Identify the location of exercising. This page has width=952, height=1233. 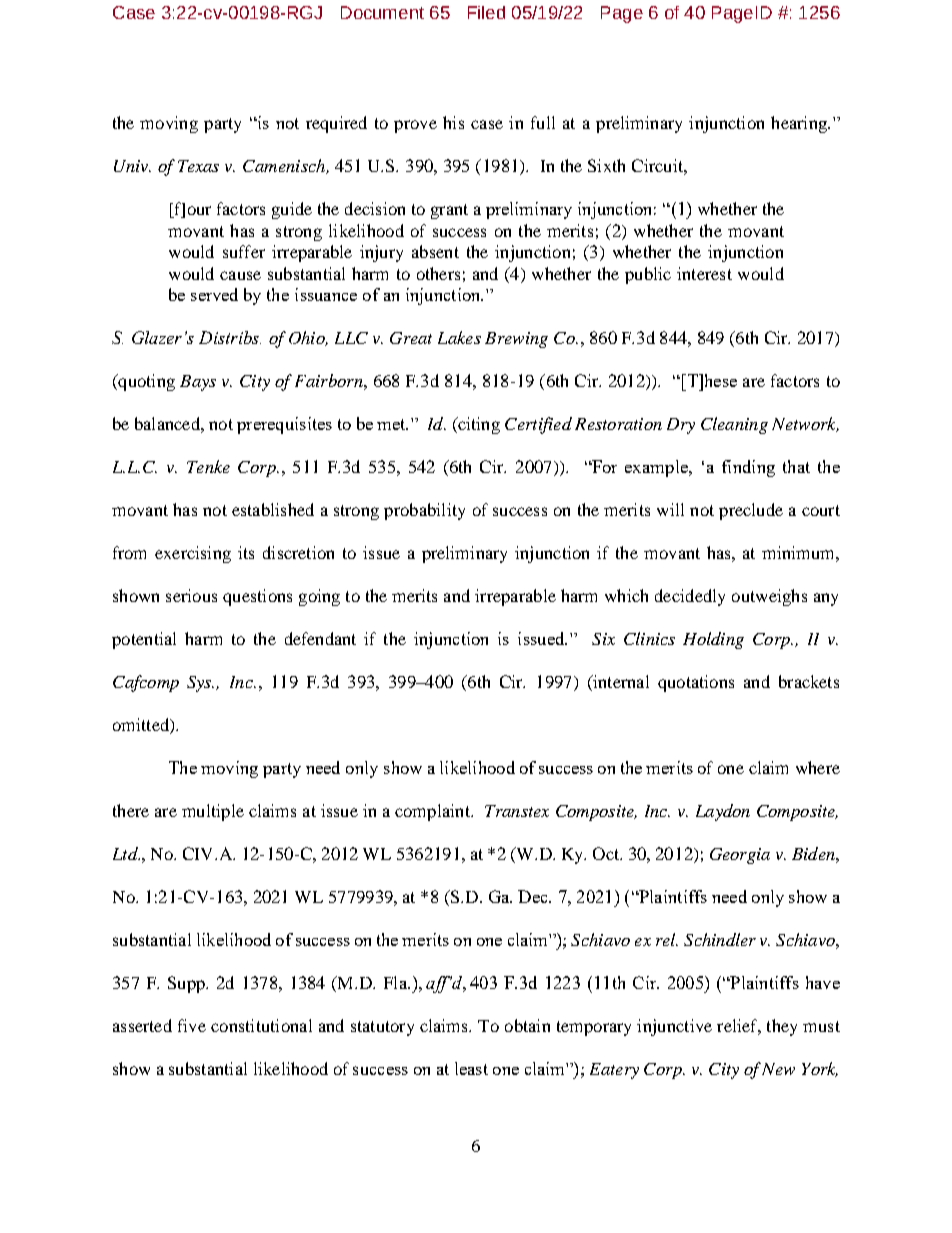
(193, 554).
